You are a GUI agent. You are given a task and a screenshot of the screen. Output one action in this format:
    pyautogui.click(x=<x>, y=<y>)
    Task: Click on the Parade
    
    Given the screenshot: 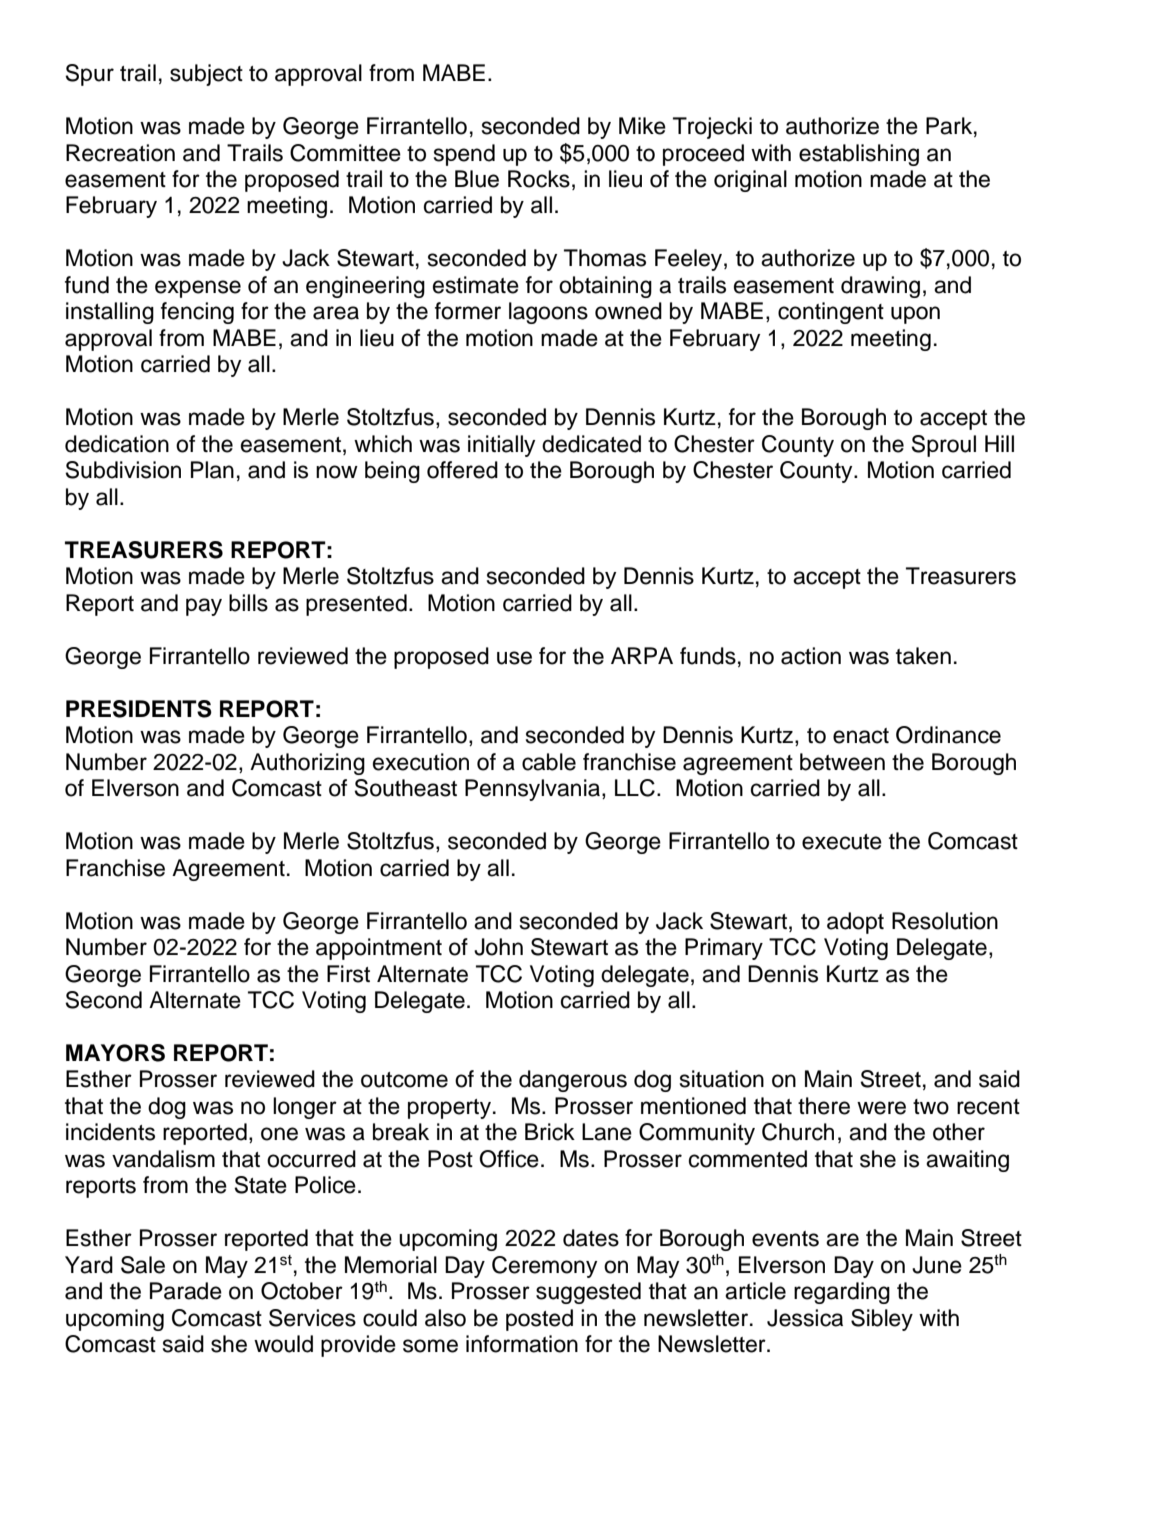 What is the action you would take?
    pyautogui.click(x=186, y=1291)
